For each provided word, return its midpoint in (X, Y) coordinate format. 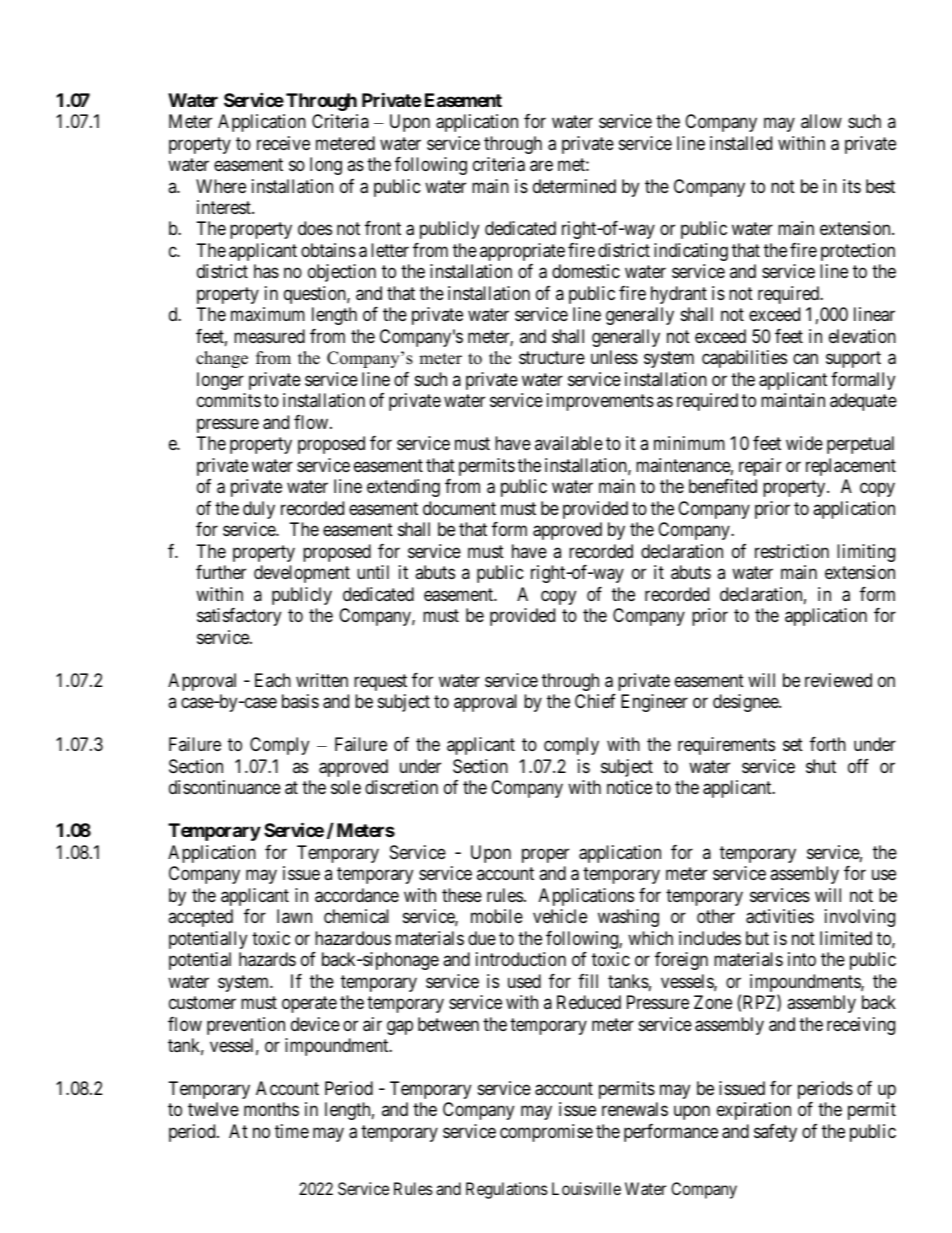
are (541, 166)
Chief (595, 701)
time (292, 1131)
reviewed (838, 680)
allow (821, 121)
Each (273, 680)
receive (283, 143)
